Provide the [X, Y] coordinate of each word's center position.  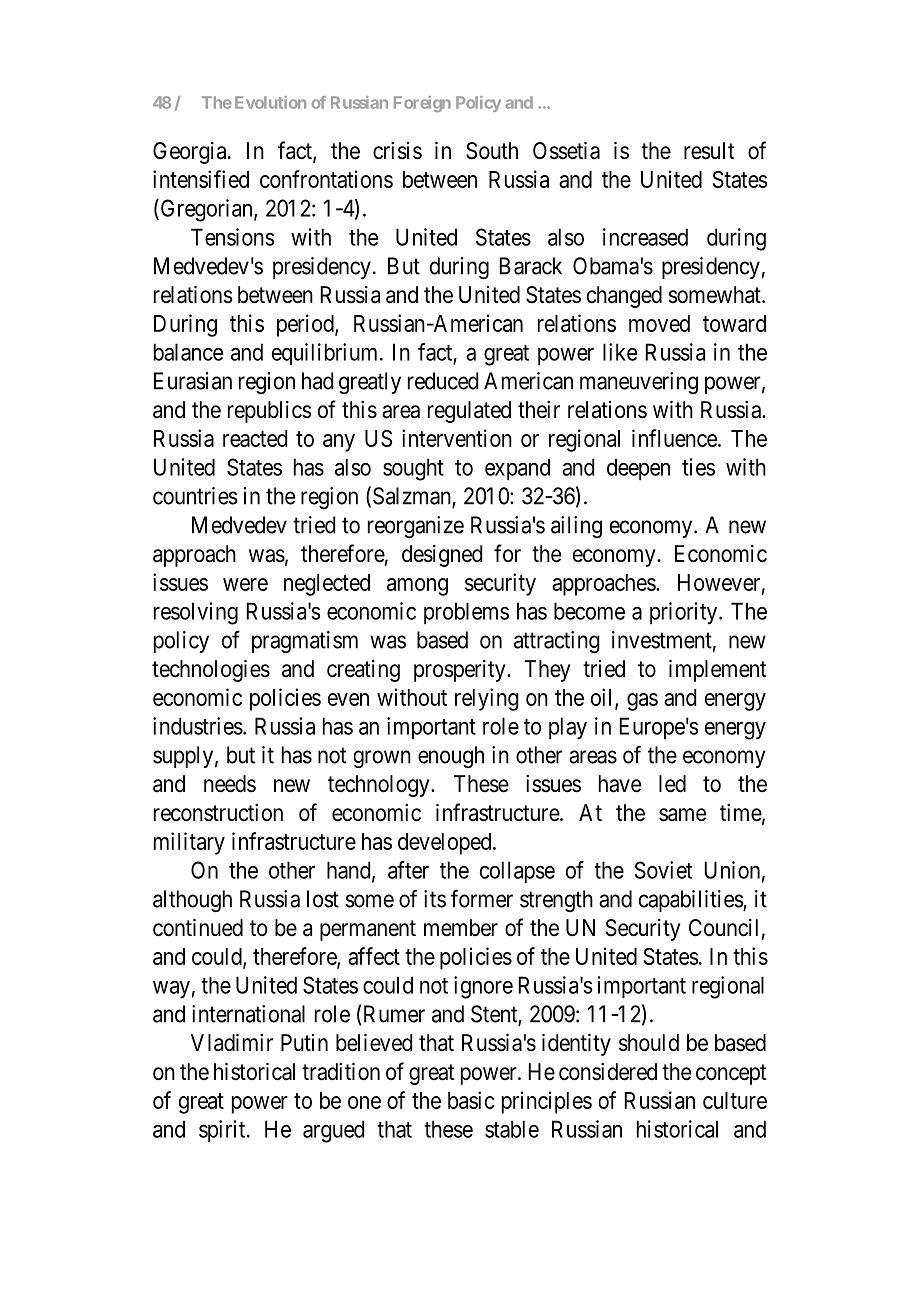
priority [685, 613]
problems [466, 613]
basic [471, 1100]
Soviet [663, 870]
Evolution [270, 102]
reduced [443, 381]
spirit [223, 1131]
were [245, 584]
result [709, 151]
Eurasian [193, 381]
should [649, 1043]
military [189, 843]
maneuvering [639, 383]
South [492, 151]
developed [446, 844]
